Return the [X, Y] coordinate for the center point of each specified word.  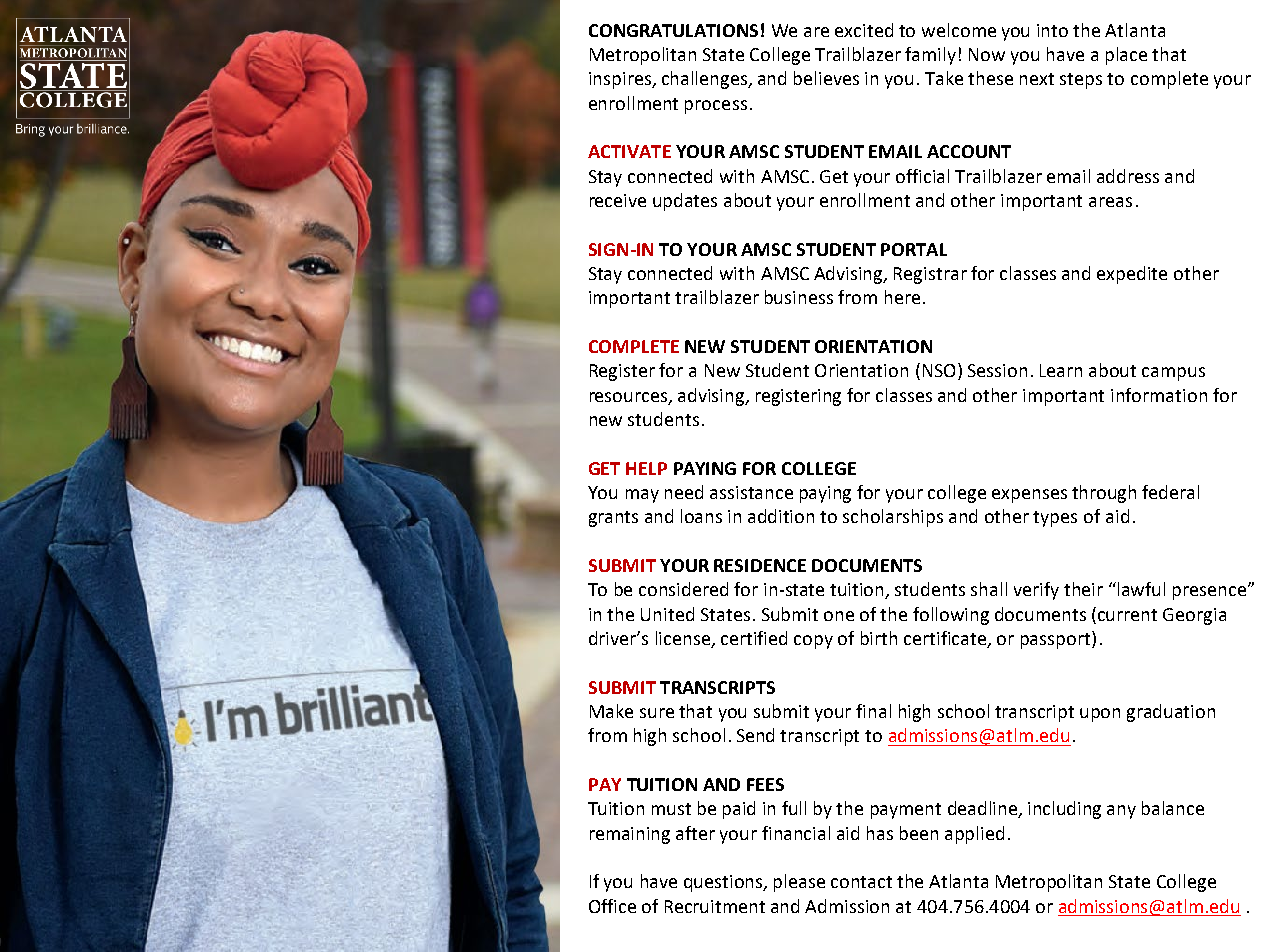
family [930, 56]
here [902, 297]
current [1127, 615]
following [951, 616]
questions [725, 883]
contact [861, 882]
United [667, 614]
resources [630, 398]
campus [1173, 374]
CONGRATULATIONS [673, 30]
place [1126, 56]
